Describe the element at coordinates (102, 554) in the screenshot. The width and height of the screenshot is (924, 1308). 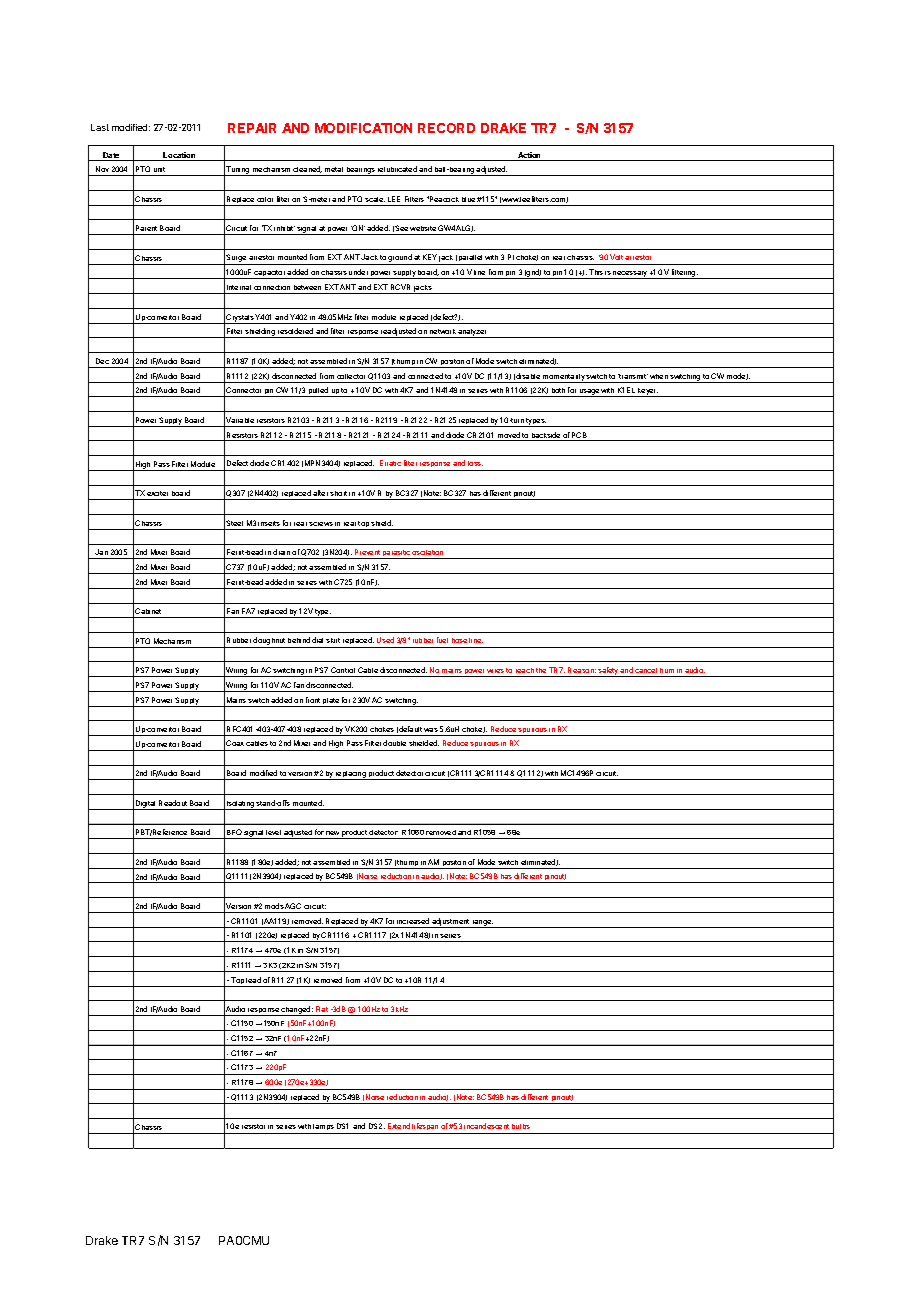
I see `Jan` at that location.
